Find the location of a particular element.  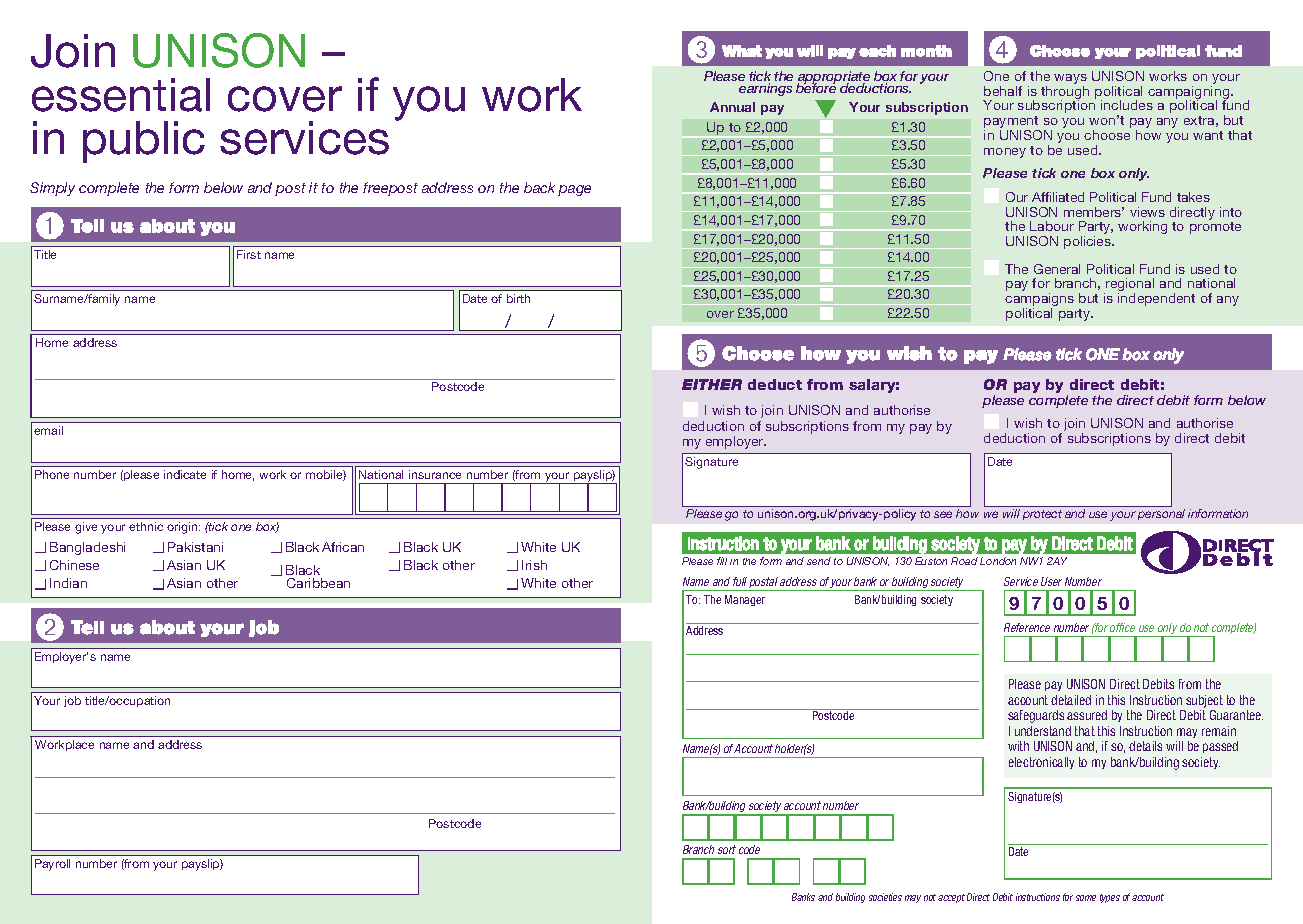

Payroll is located at coordinates (52, 865).
